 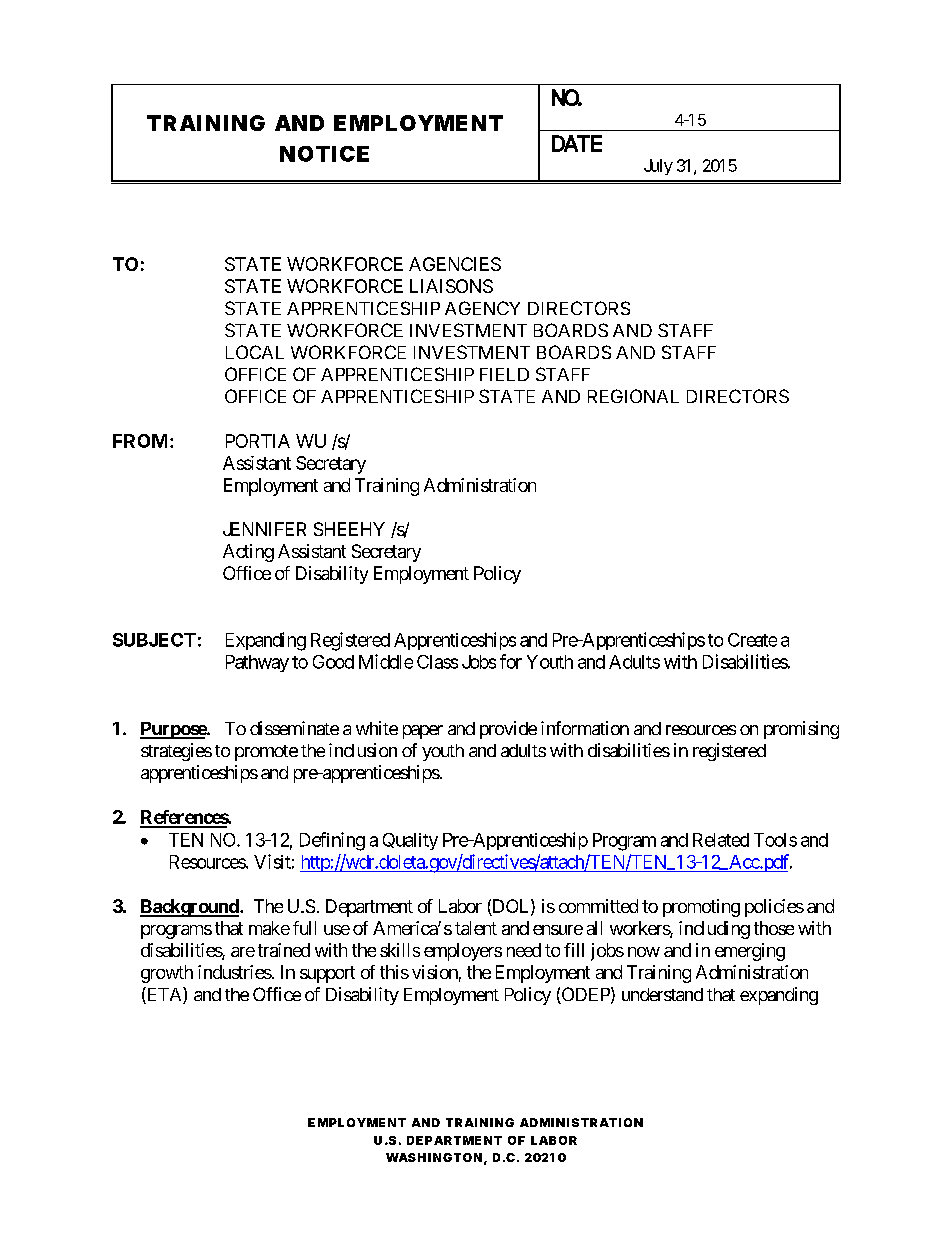 I want to click on DATE, so click(x=577, y=143).
